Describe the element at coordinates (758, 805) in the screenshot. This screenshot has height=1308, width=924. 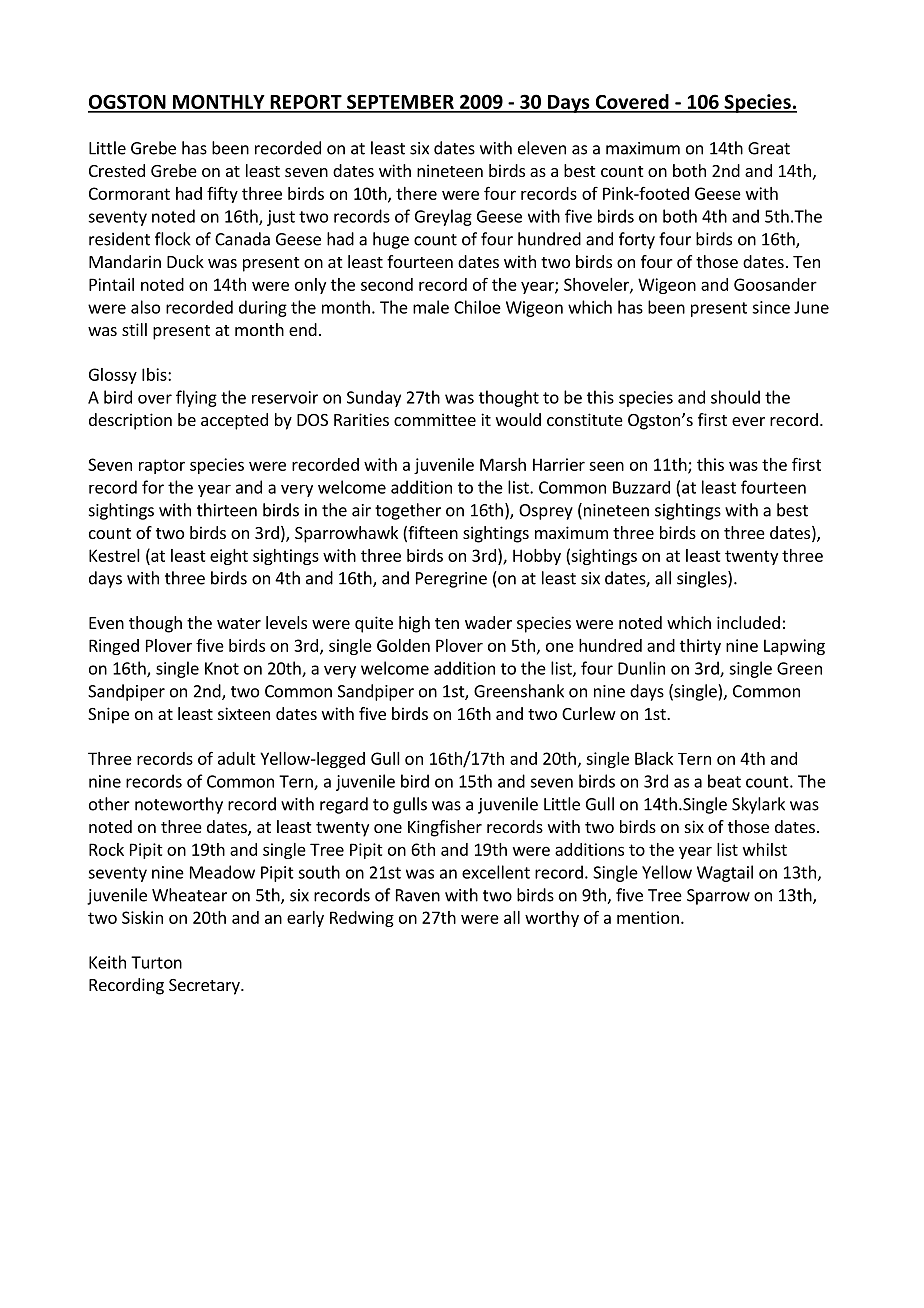
I see `Skylark` at that location.
